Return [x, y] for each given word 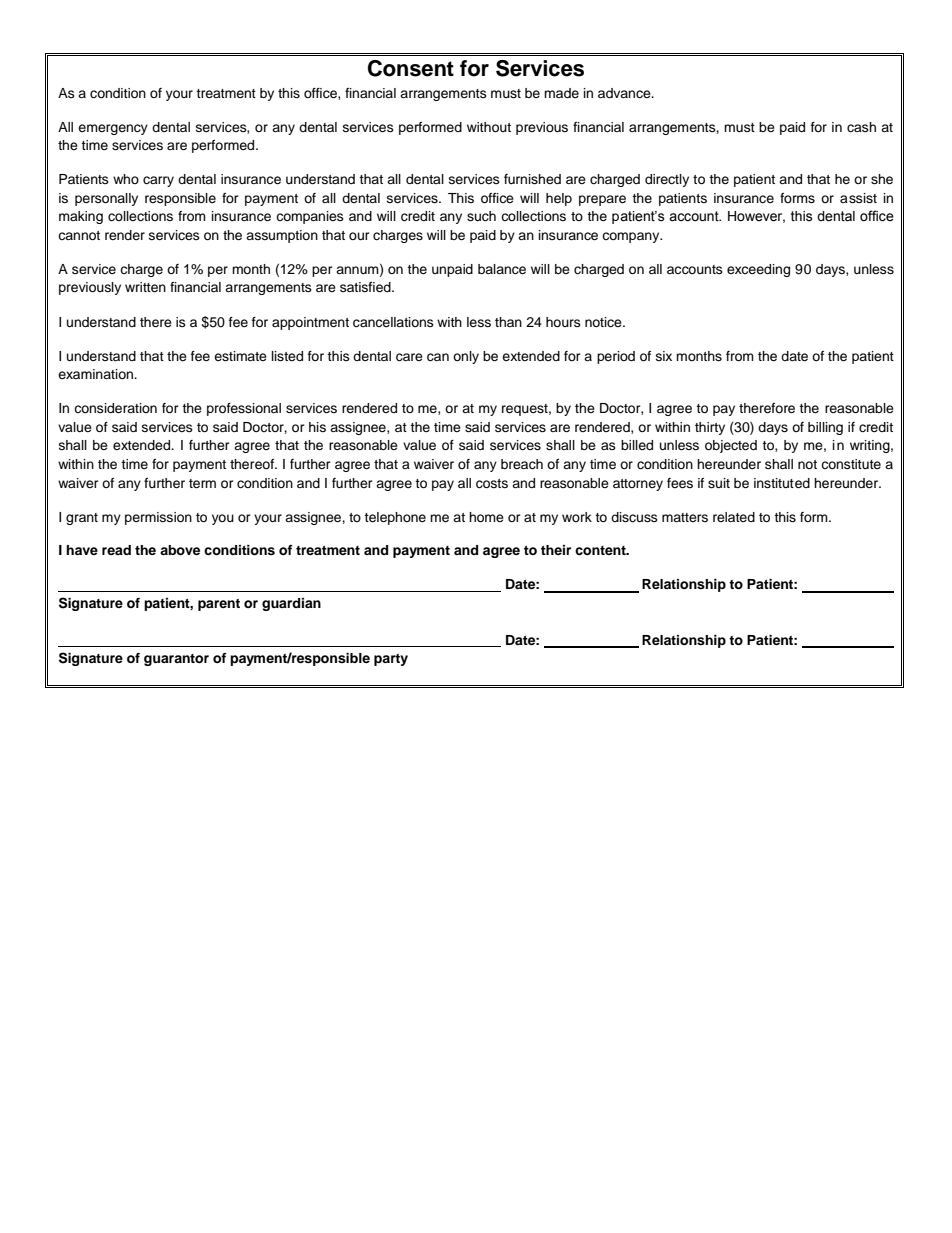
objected [731, 446]
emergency [113, 129]
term [202, 483]
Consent [411, 68]
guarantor [176, 660]
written [145, 287]
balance [502, 269]
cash [861, 127]
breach [522, 464]
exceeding [758, 270]
